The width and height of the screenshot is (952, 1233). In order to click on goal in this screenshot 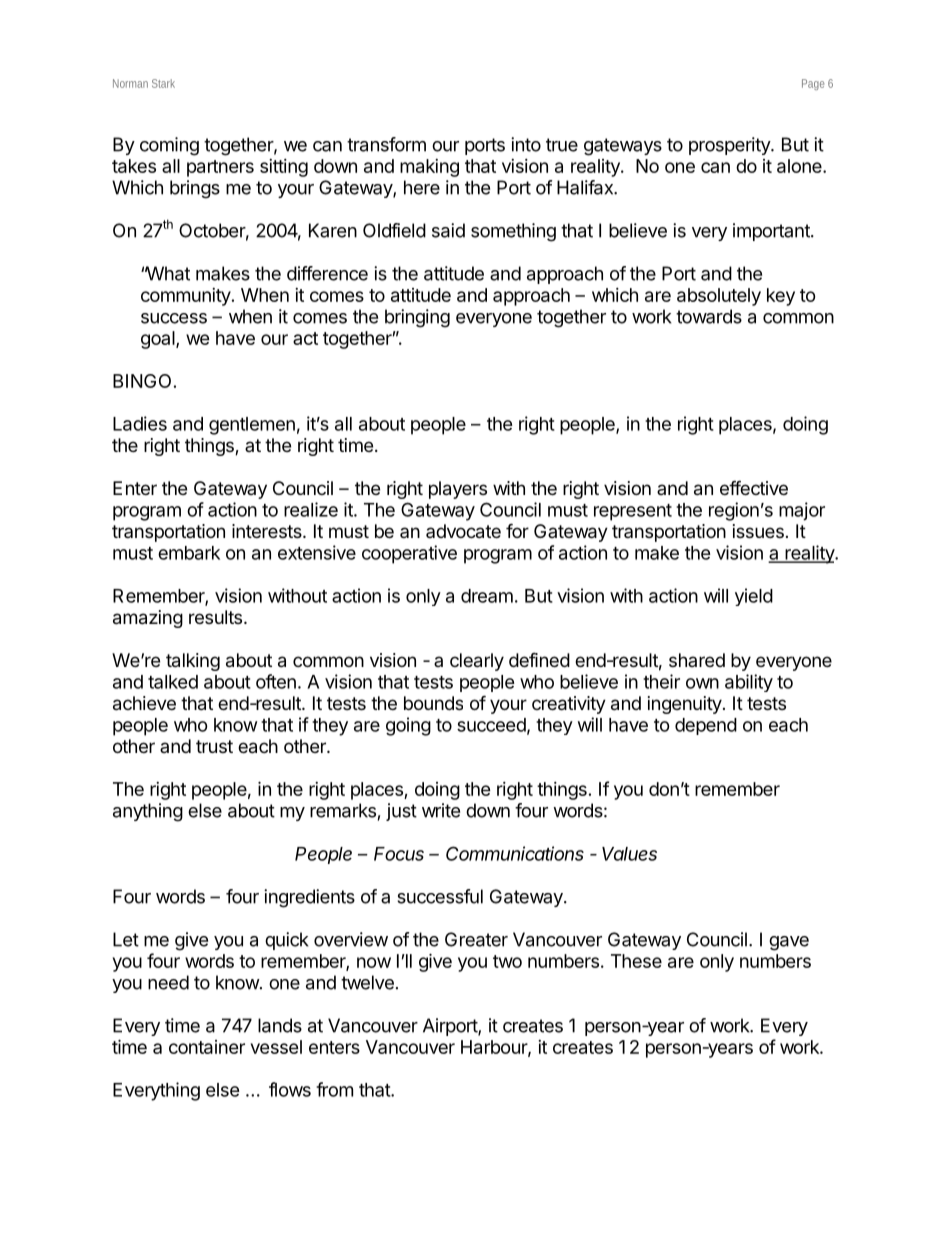, I will do `click(159, 340)`.
